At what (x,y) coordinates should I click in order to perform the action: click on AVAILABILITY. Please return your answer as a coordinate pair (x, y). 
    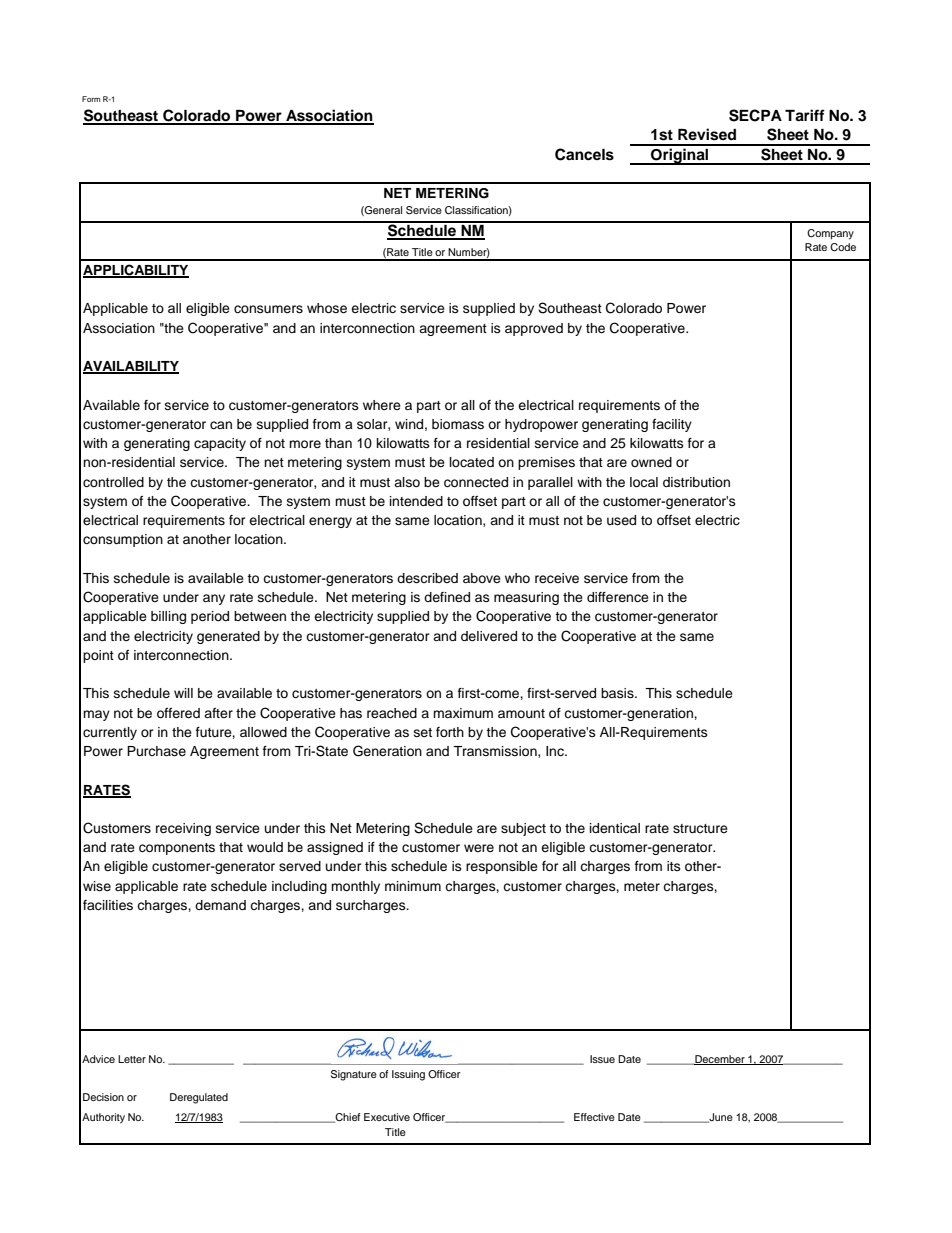
    Looking at the image, I should click on (131, 367).
